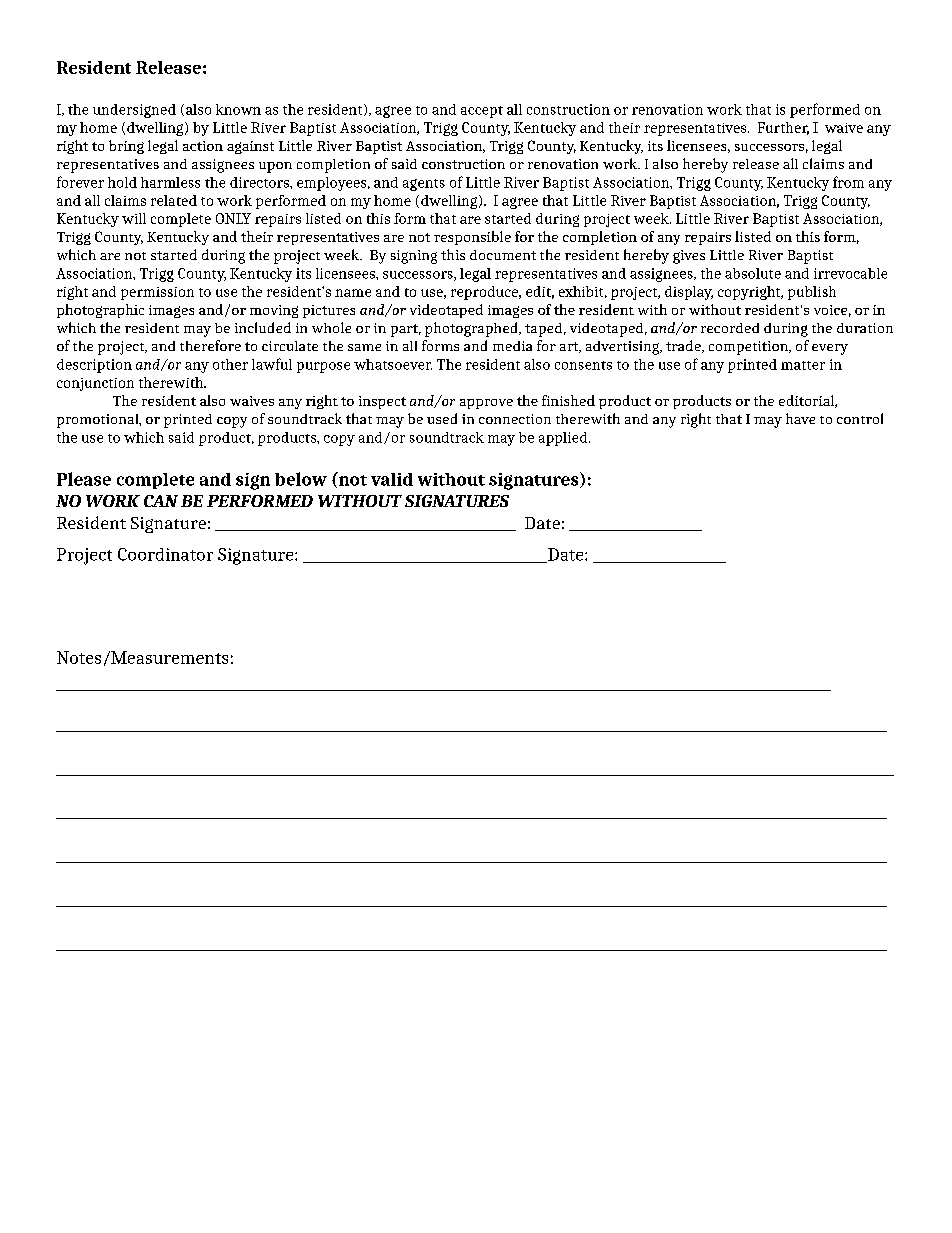 The width and height of the image is (952, 1233). What do you see at coordinates (730, 328) in the image?
I see `recorded` at bounding box center [730, 328].
